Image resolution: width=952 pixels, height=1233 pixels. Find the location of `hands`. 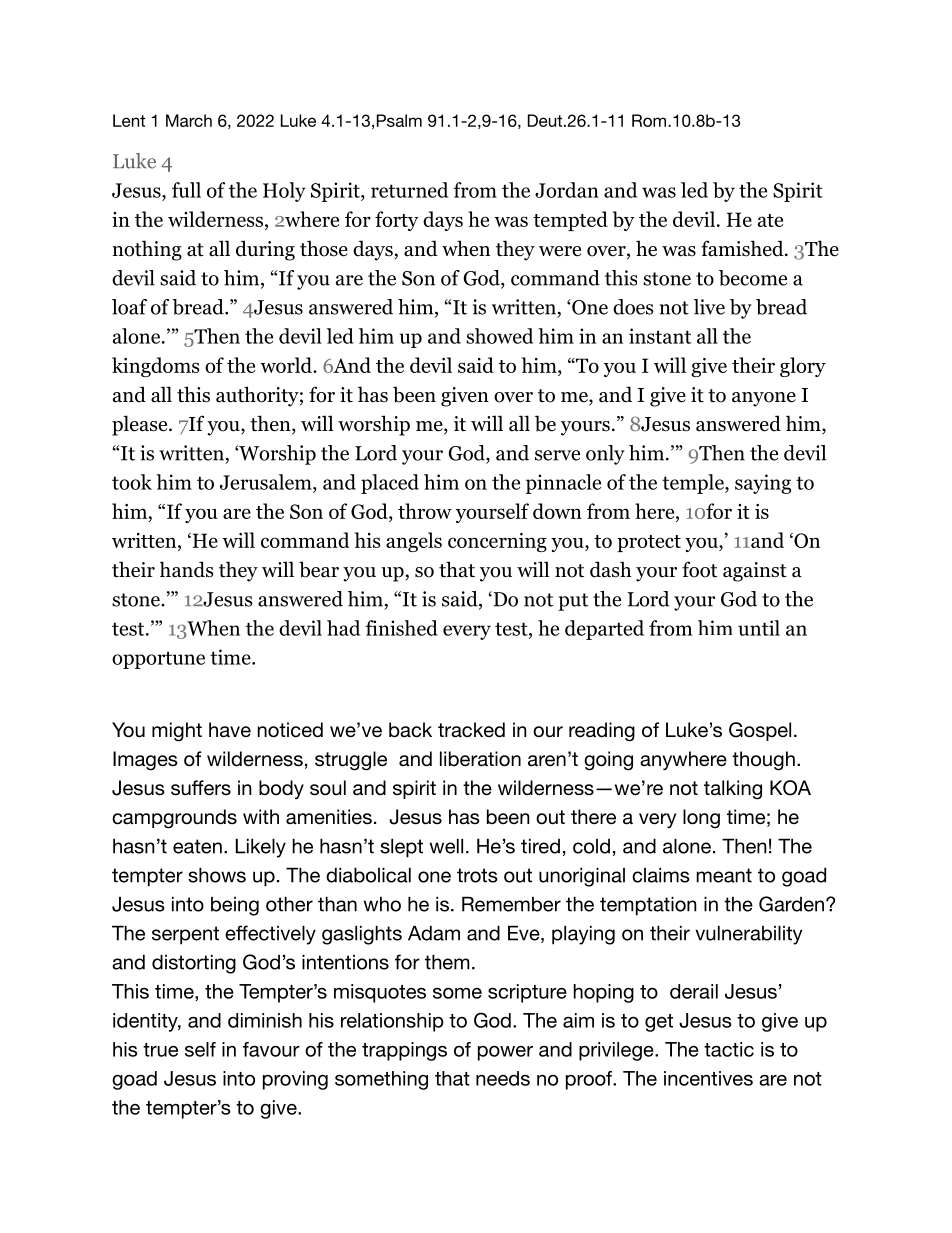

hands is located at coordinates (187, 569).
